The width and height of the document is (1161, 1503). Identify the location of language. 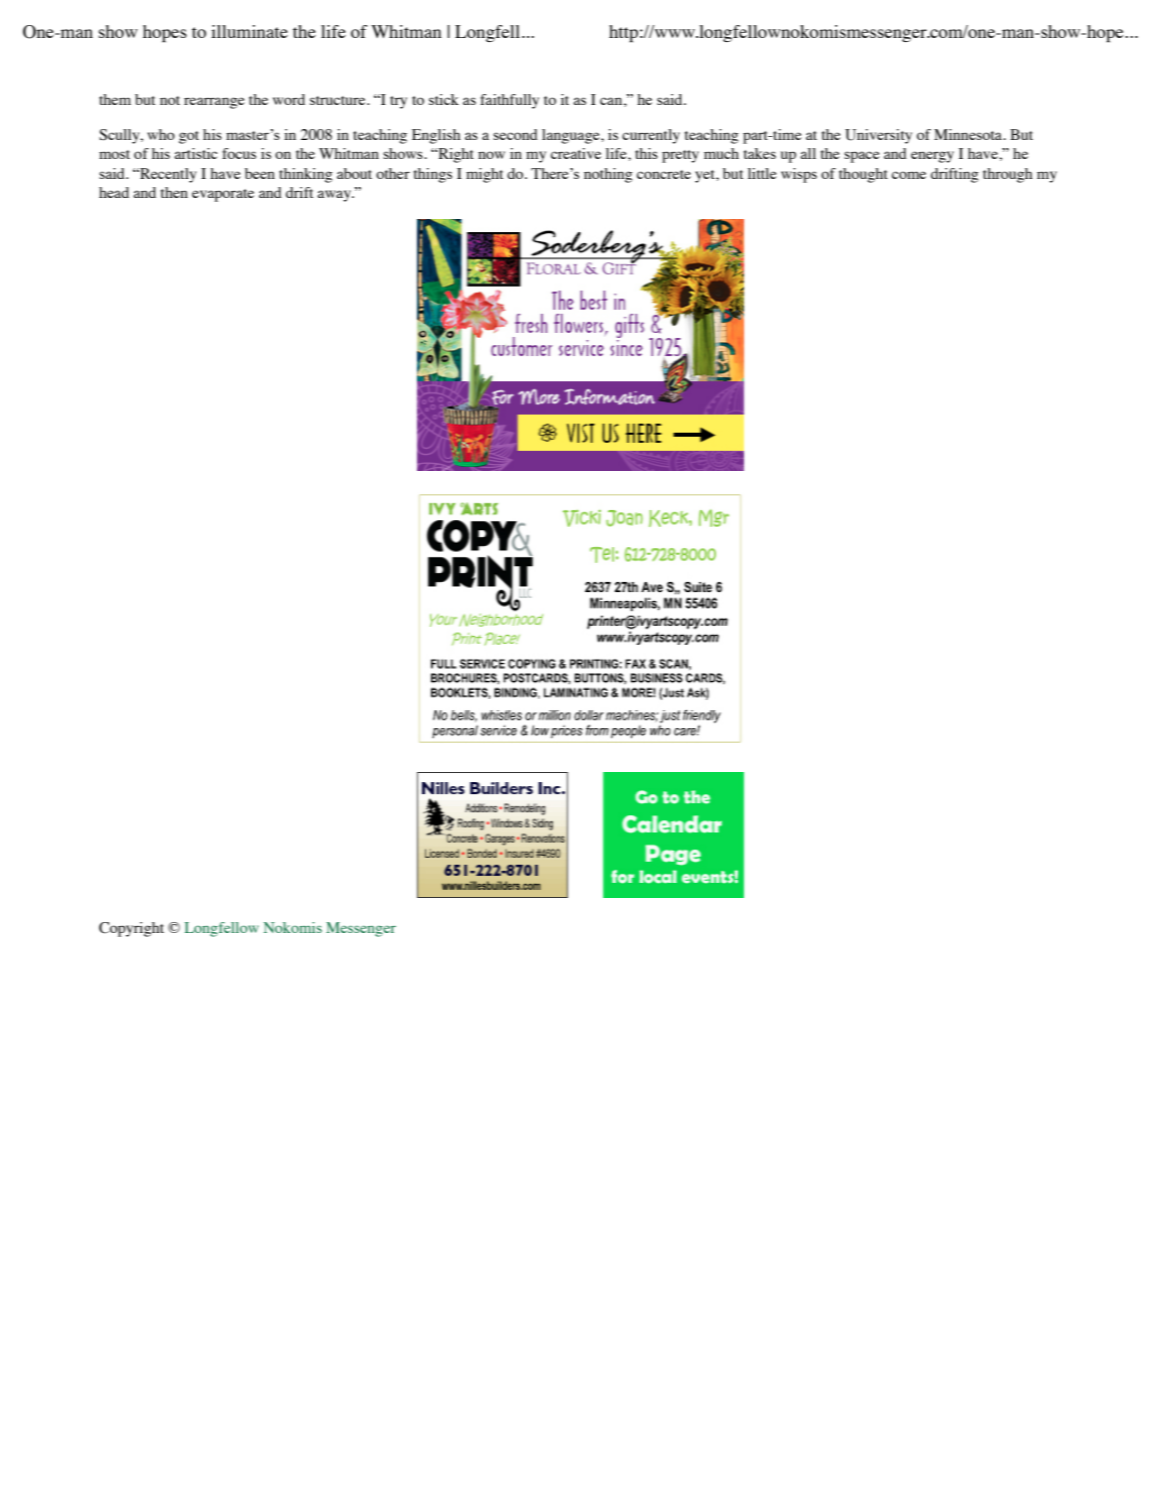
(572, 136).
